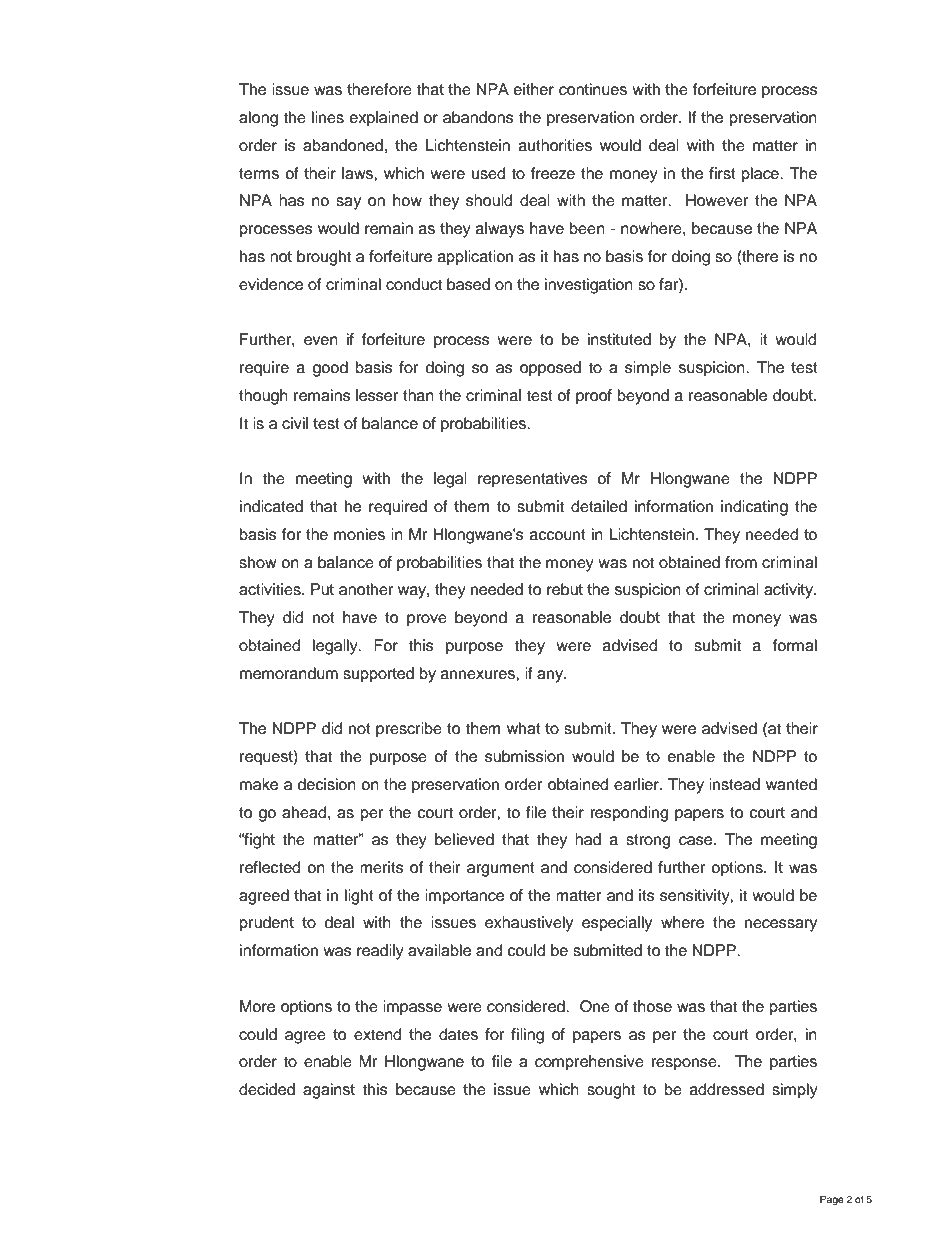 This page has width=952, height=1233. What do you see at coordinates (791, 784) in the page?
I see `wanted` at bounding box center [791, 784].
